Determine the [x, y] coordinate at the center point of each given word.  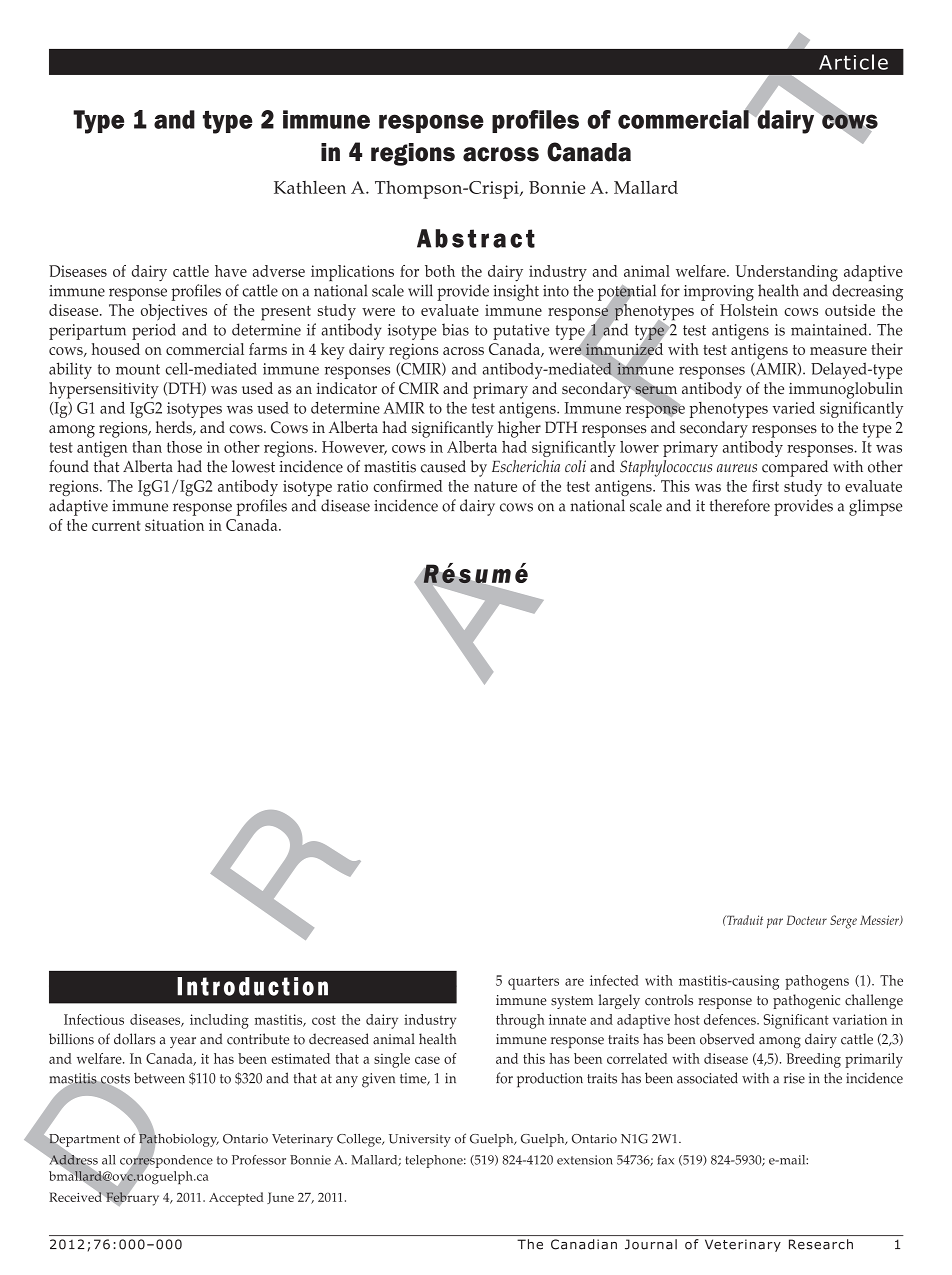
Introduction [252, 986]
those [184, 447]
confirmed [408, 486]
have [231, 271]
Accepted [236, 1199]
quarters [533, 983]
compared [795, 468]
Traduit [744, 920]
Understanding [786, 273]
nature [495, 486]
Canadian [584, 1244]
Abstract [476, 238]
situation [174, 525]
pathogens [817, 982]
